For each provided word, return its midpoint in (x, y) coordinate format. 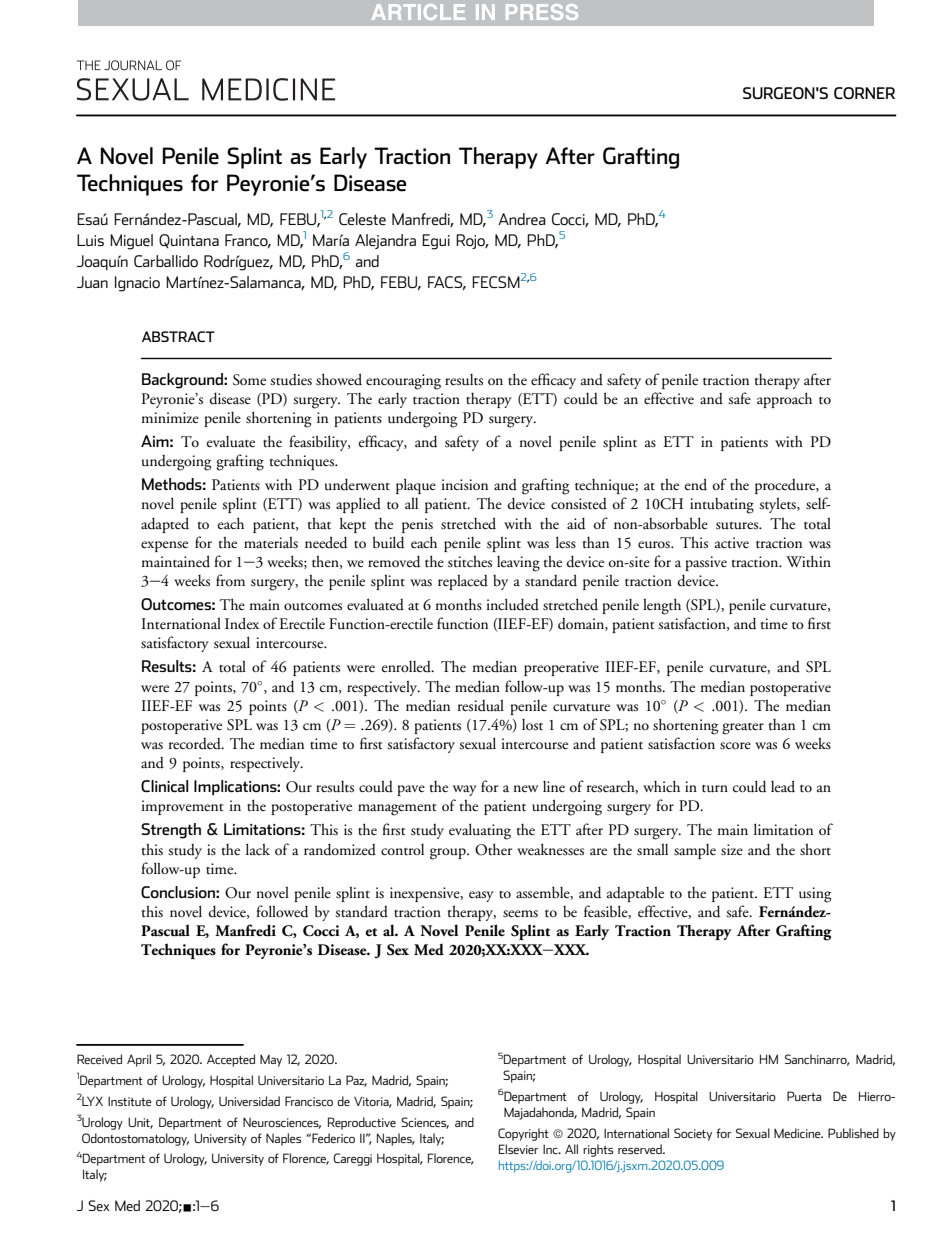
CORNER (864, 93)
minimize (170, 417)
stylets (778, 505)
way (465, 790)
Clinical (164, 786)
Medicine (798, 1133)
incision (465, 484)
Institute (130, 1101)
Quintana (189, 241)
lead (783, 786)
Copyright (523, 1134)
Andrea (522, 219)
